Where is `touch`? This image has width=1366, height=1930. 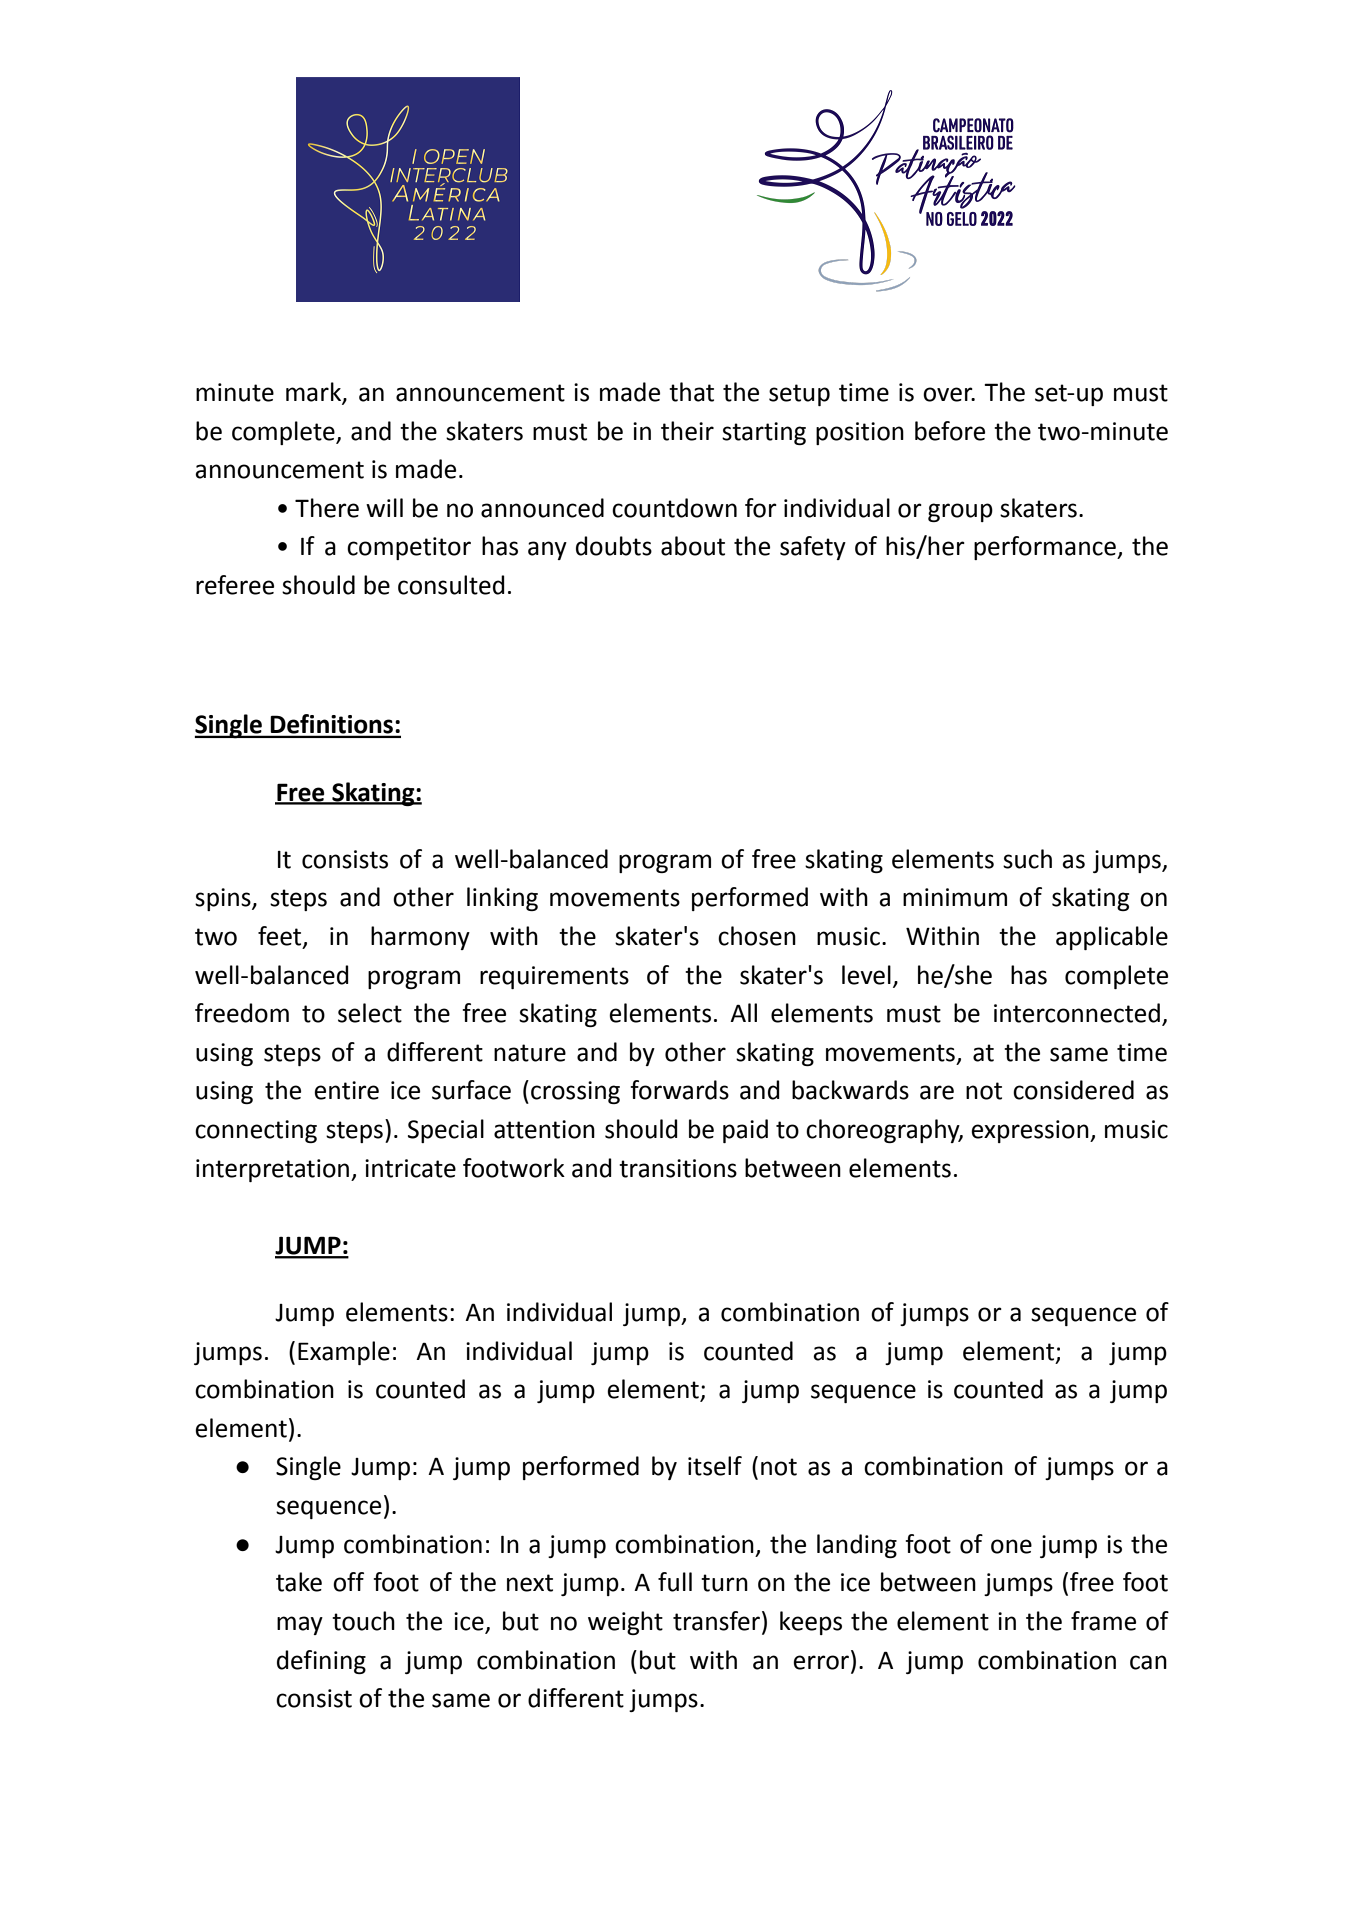 touch is located at coordinates (363, 1621).
